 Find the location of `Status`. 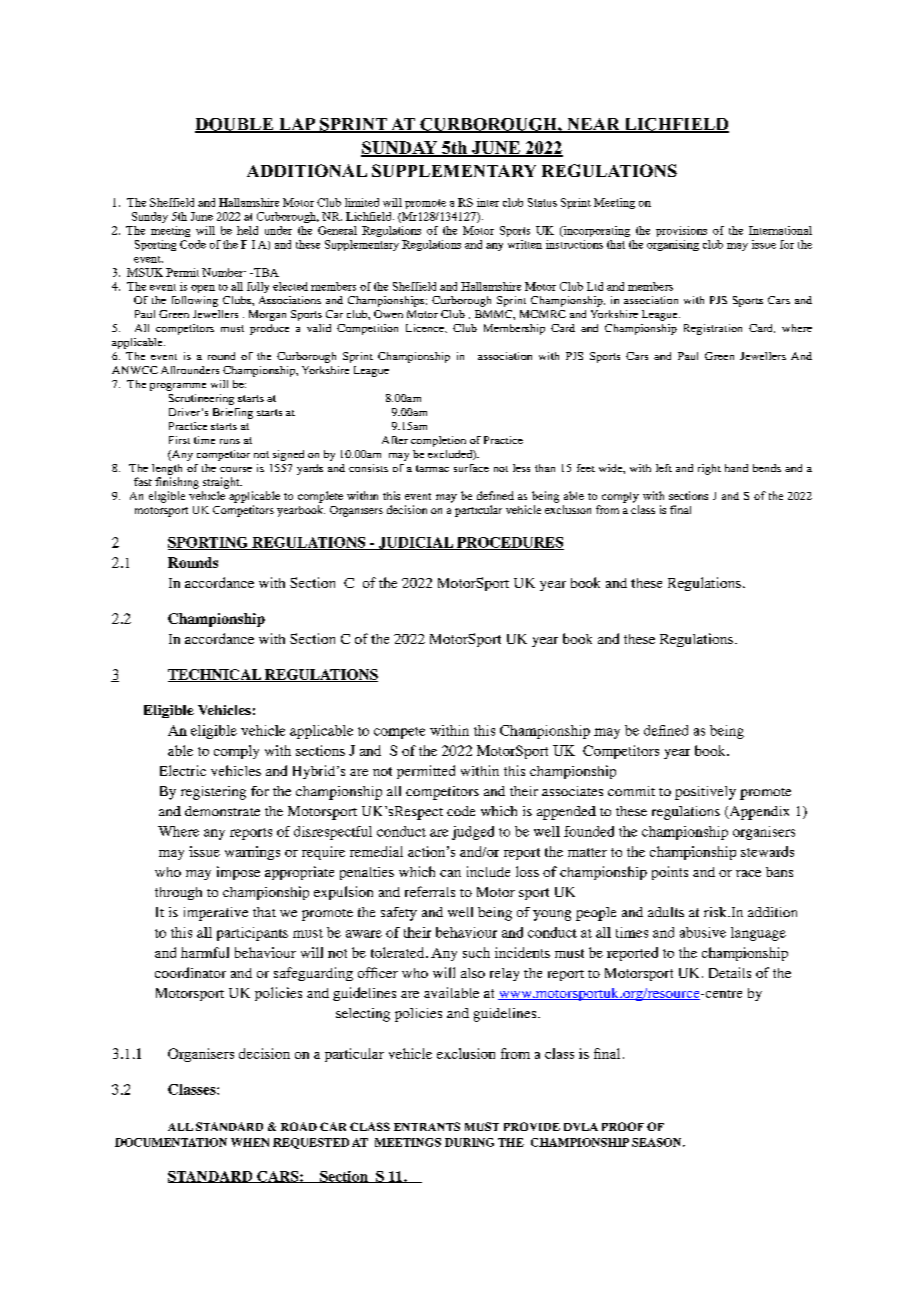

Status is located at coordinates (542, 202).
